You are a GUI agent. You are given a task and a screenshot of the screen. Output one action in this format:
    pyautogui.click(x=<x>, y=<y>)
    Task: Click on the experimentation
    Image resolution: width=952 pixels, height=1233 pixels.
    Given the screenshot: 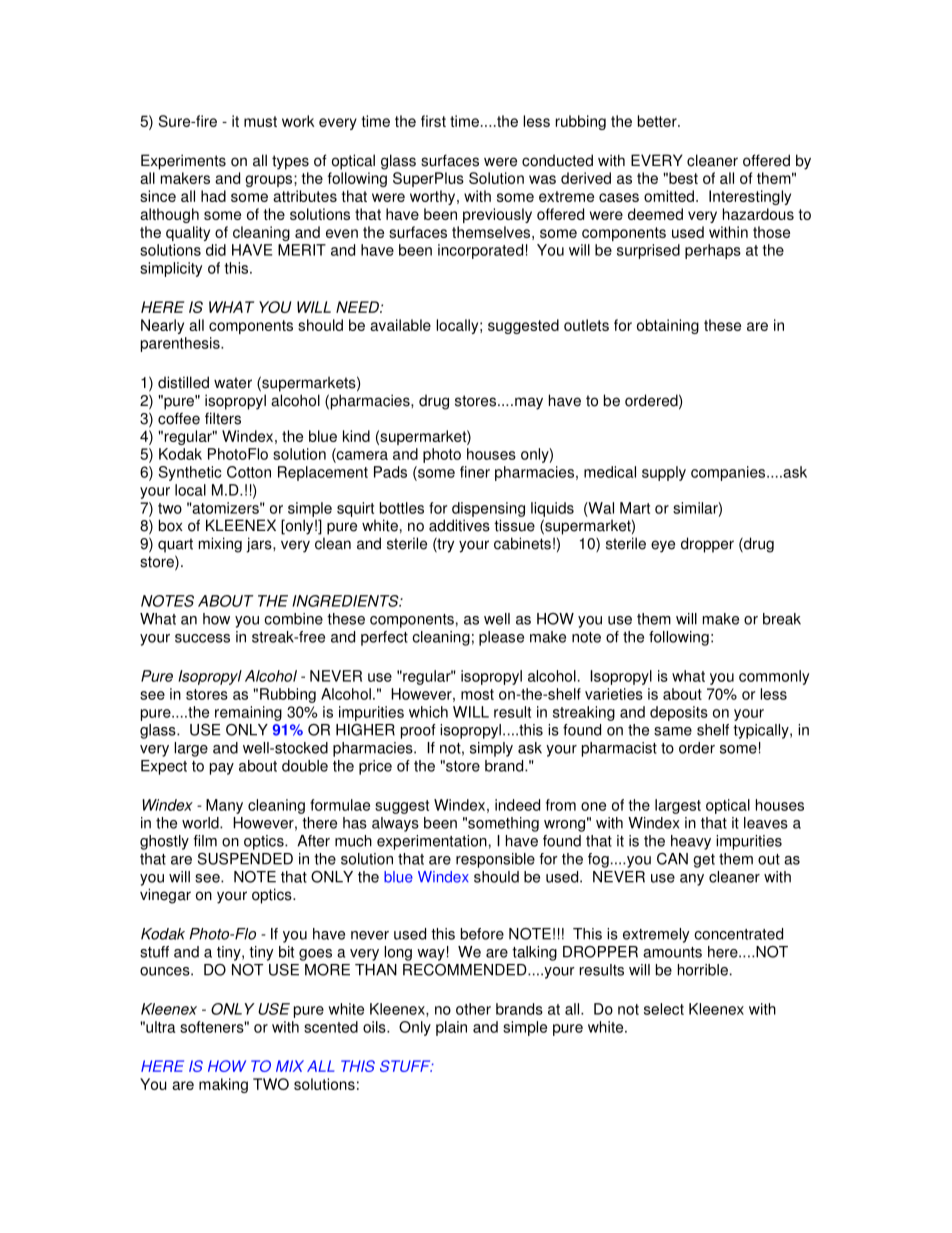 What is the action you would take?
    pyautogui.click(x=432, y=842)
